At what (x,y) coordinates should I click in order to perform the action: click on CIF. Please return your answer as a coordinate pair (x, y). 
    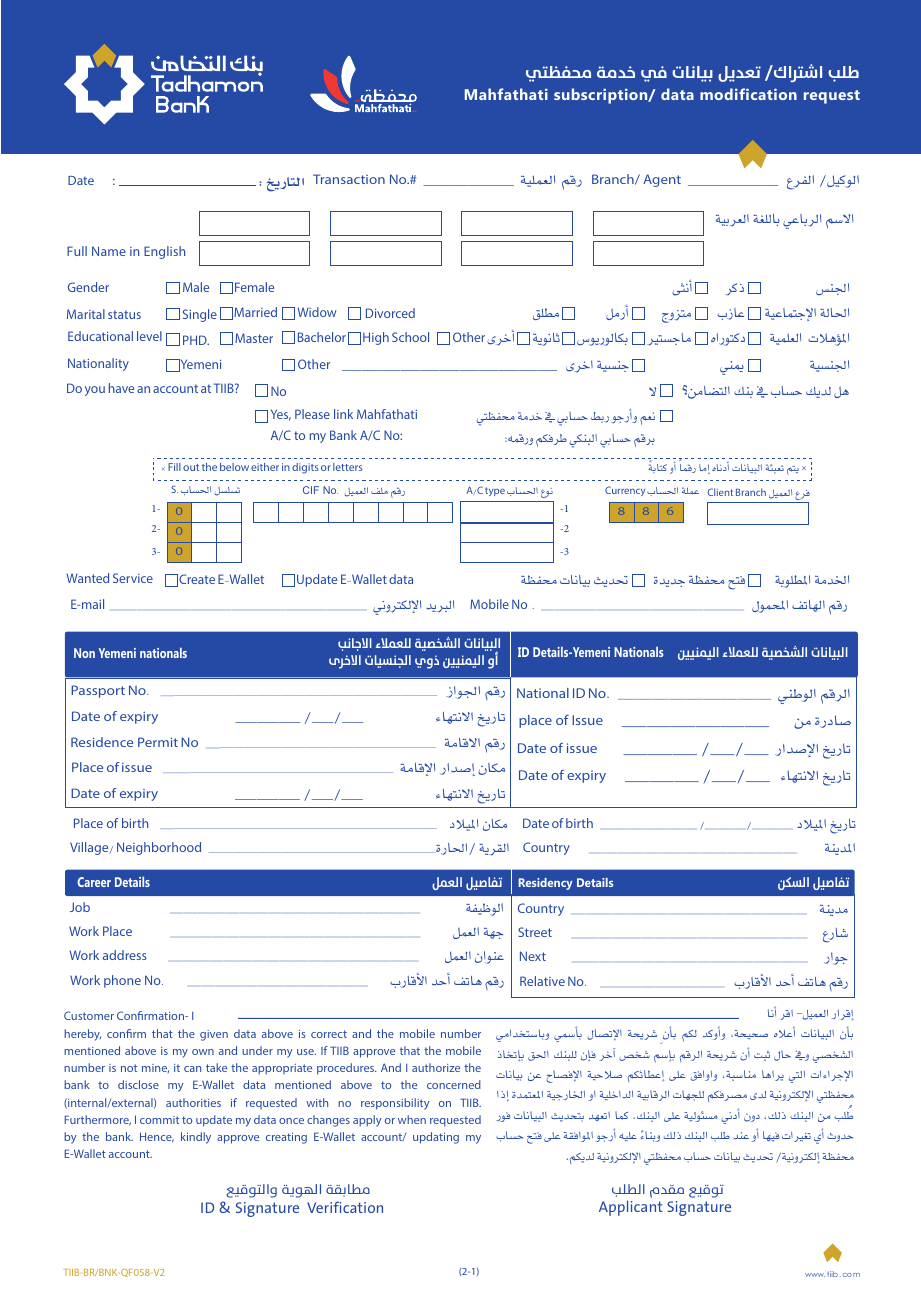
    Looking at the image, I should click on (311, 490).
